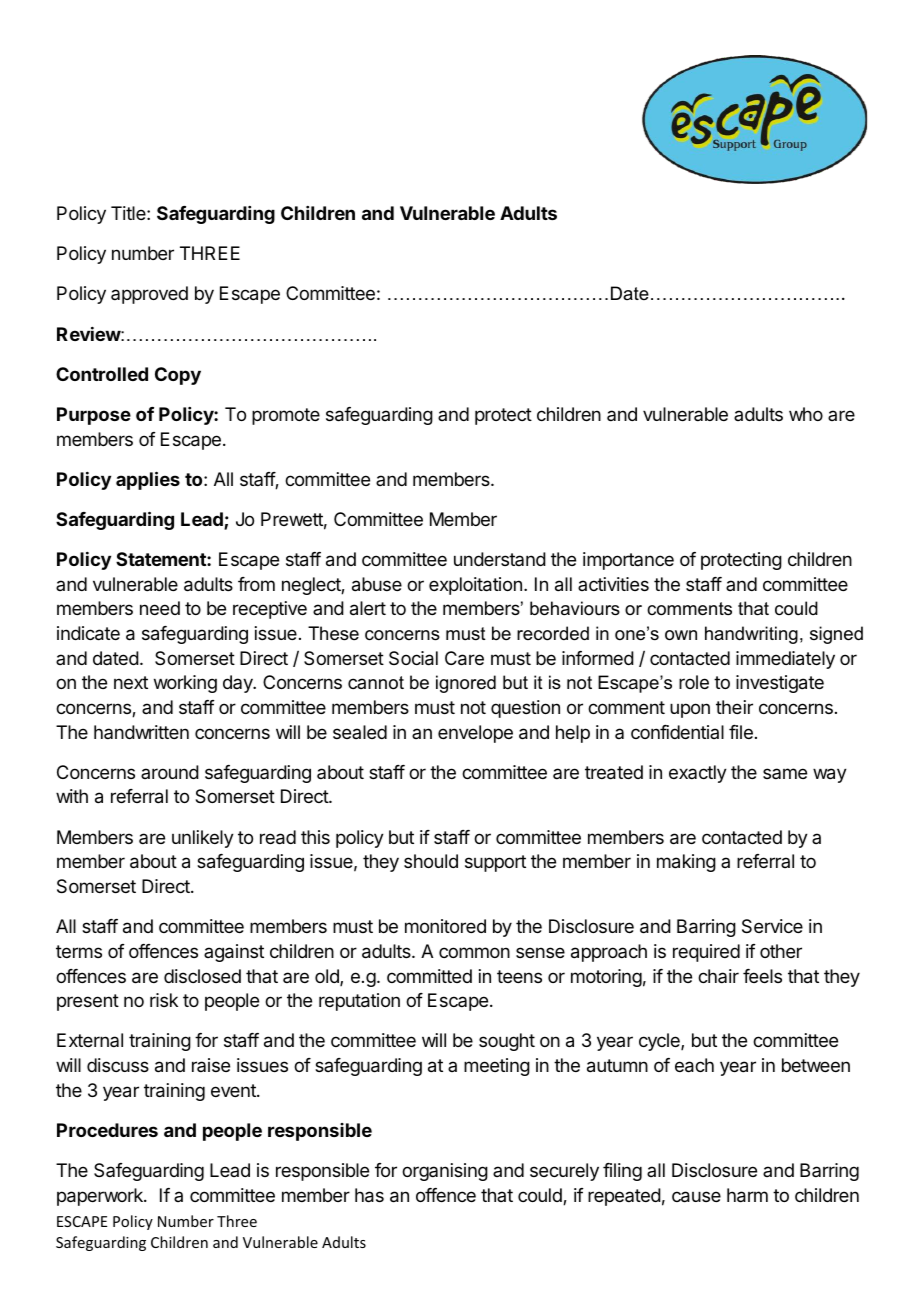 The image size is (924, 1308). What do you see at coordinates (747, 1195) in the image?
I see `harm` at bounding box center [747, 1195].
